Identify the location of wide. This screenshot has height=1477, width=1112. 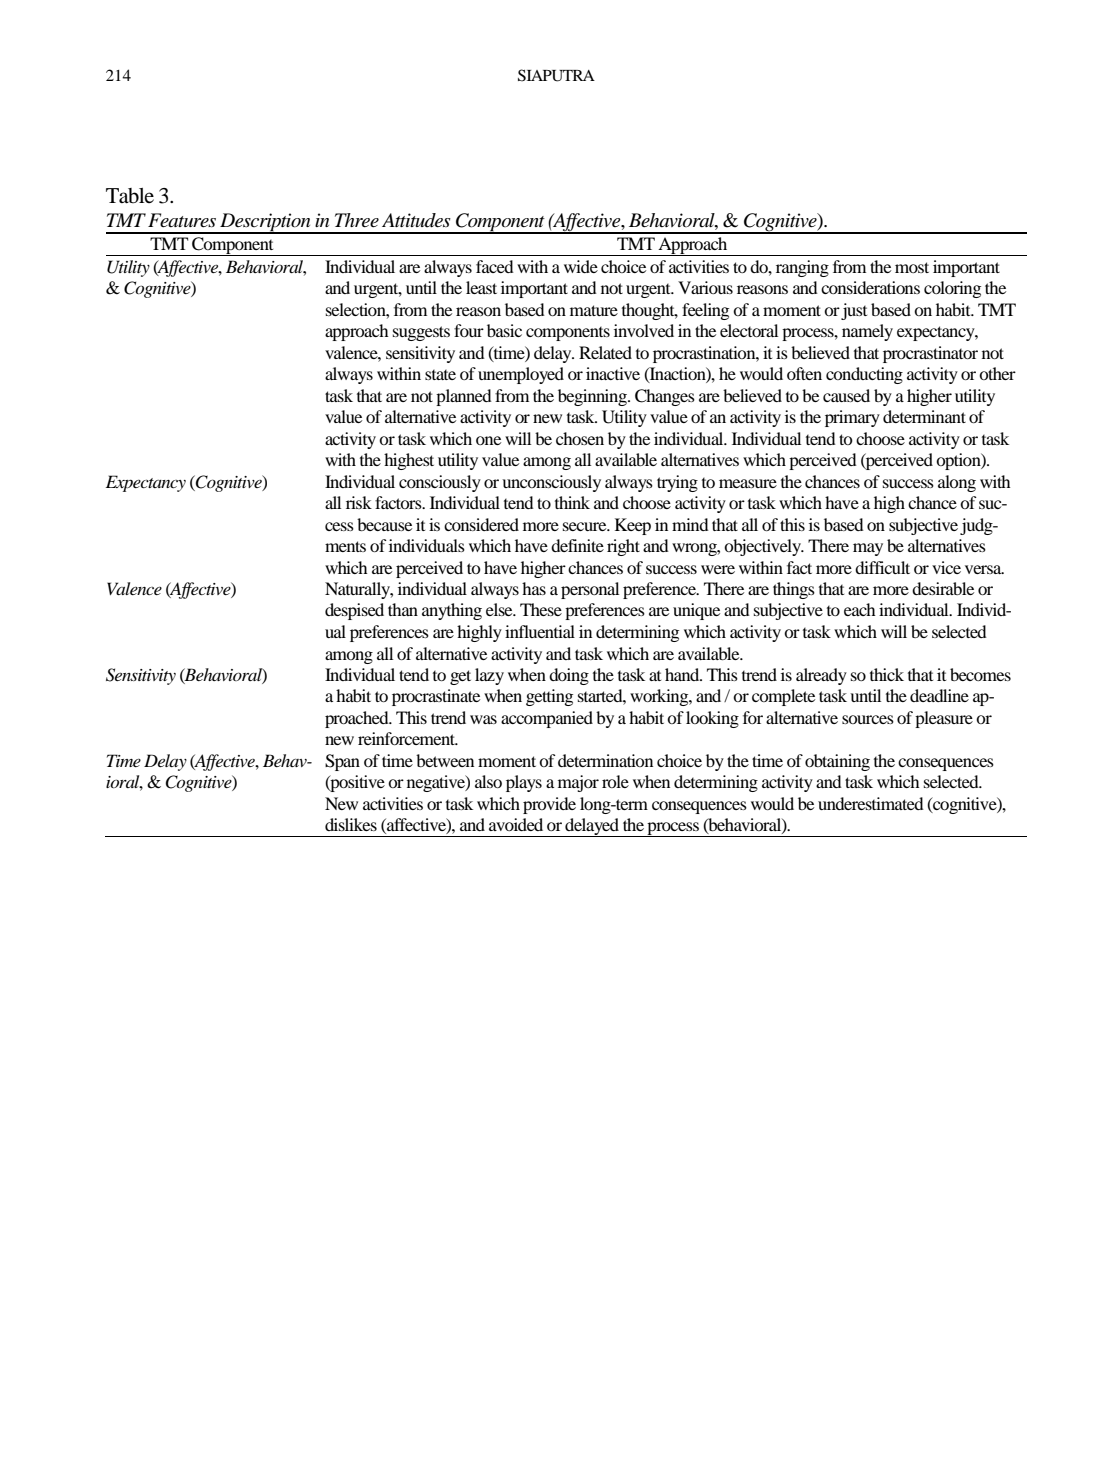
(581, 266).
